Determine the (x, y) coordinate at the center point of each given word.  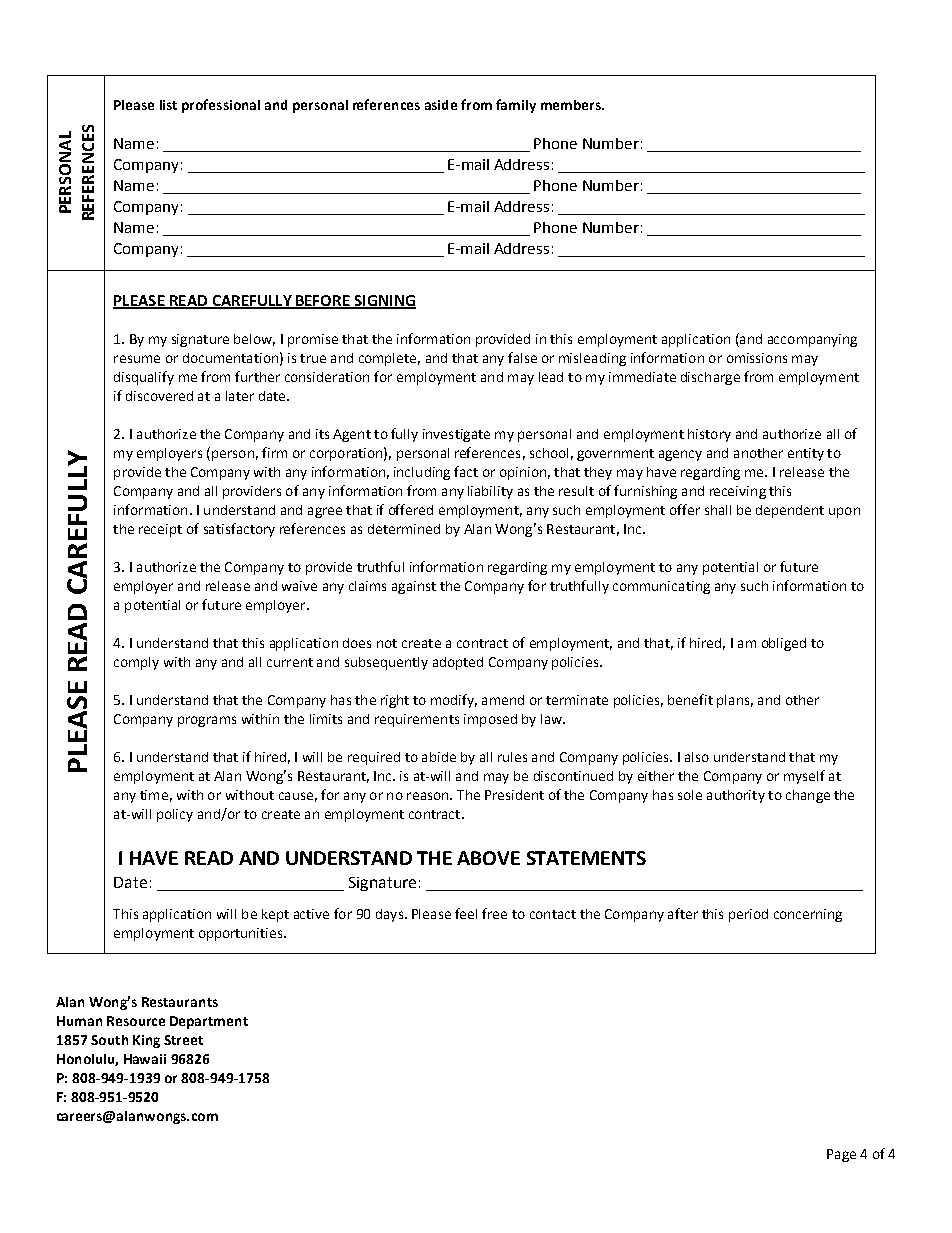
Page (841, 1155)
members (572, 105)
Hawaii (145, 1059)
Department (209, 1022)
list (168, 105)
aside (441, 105)
